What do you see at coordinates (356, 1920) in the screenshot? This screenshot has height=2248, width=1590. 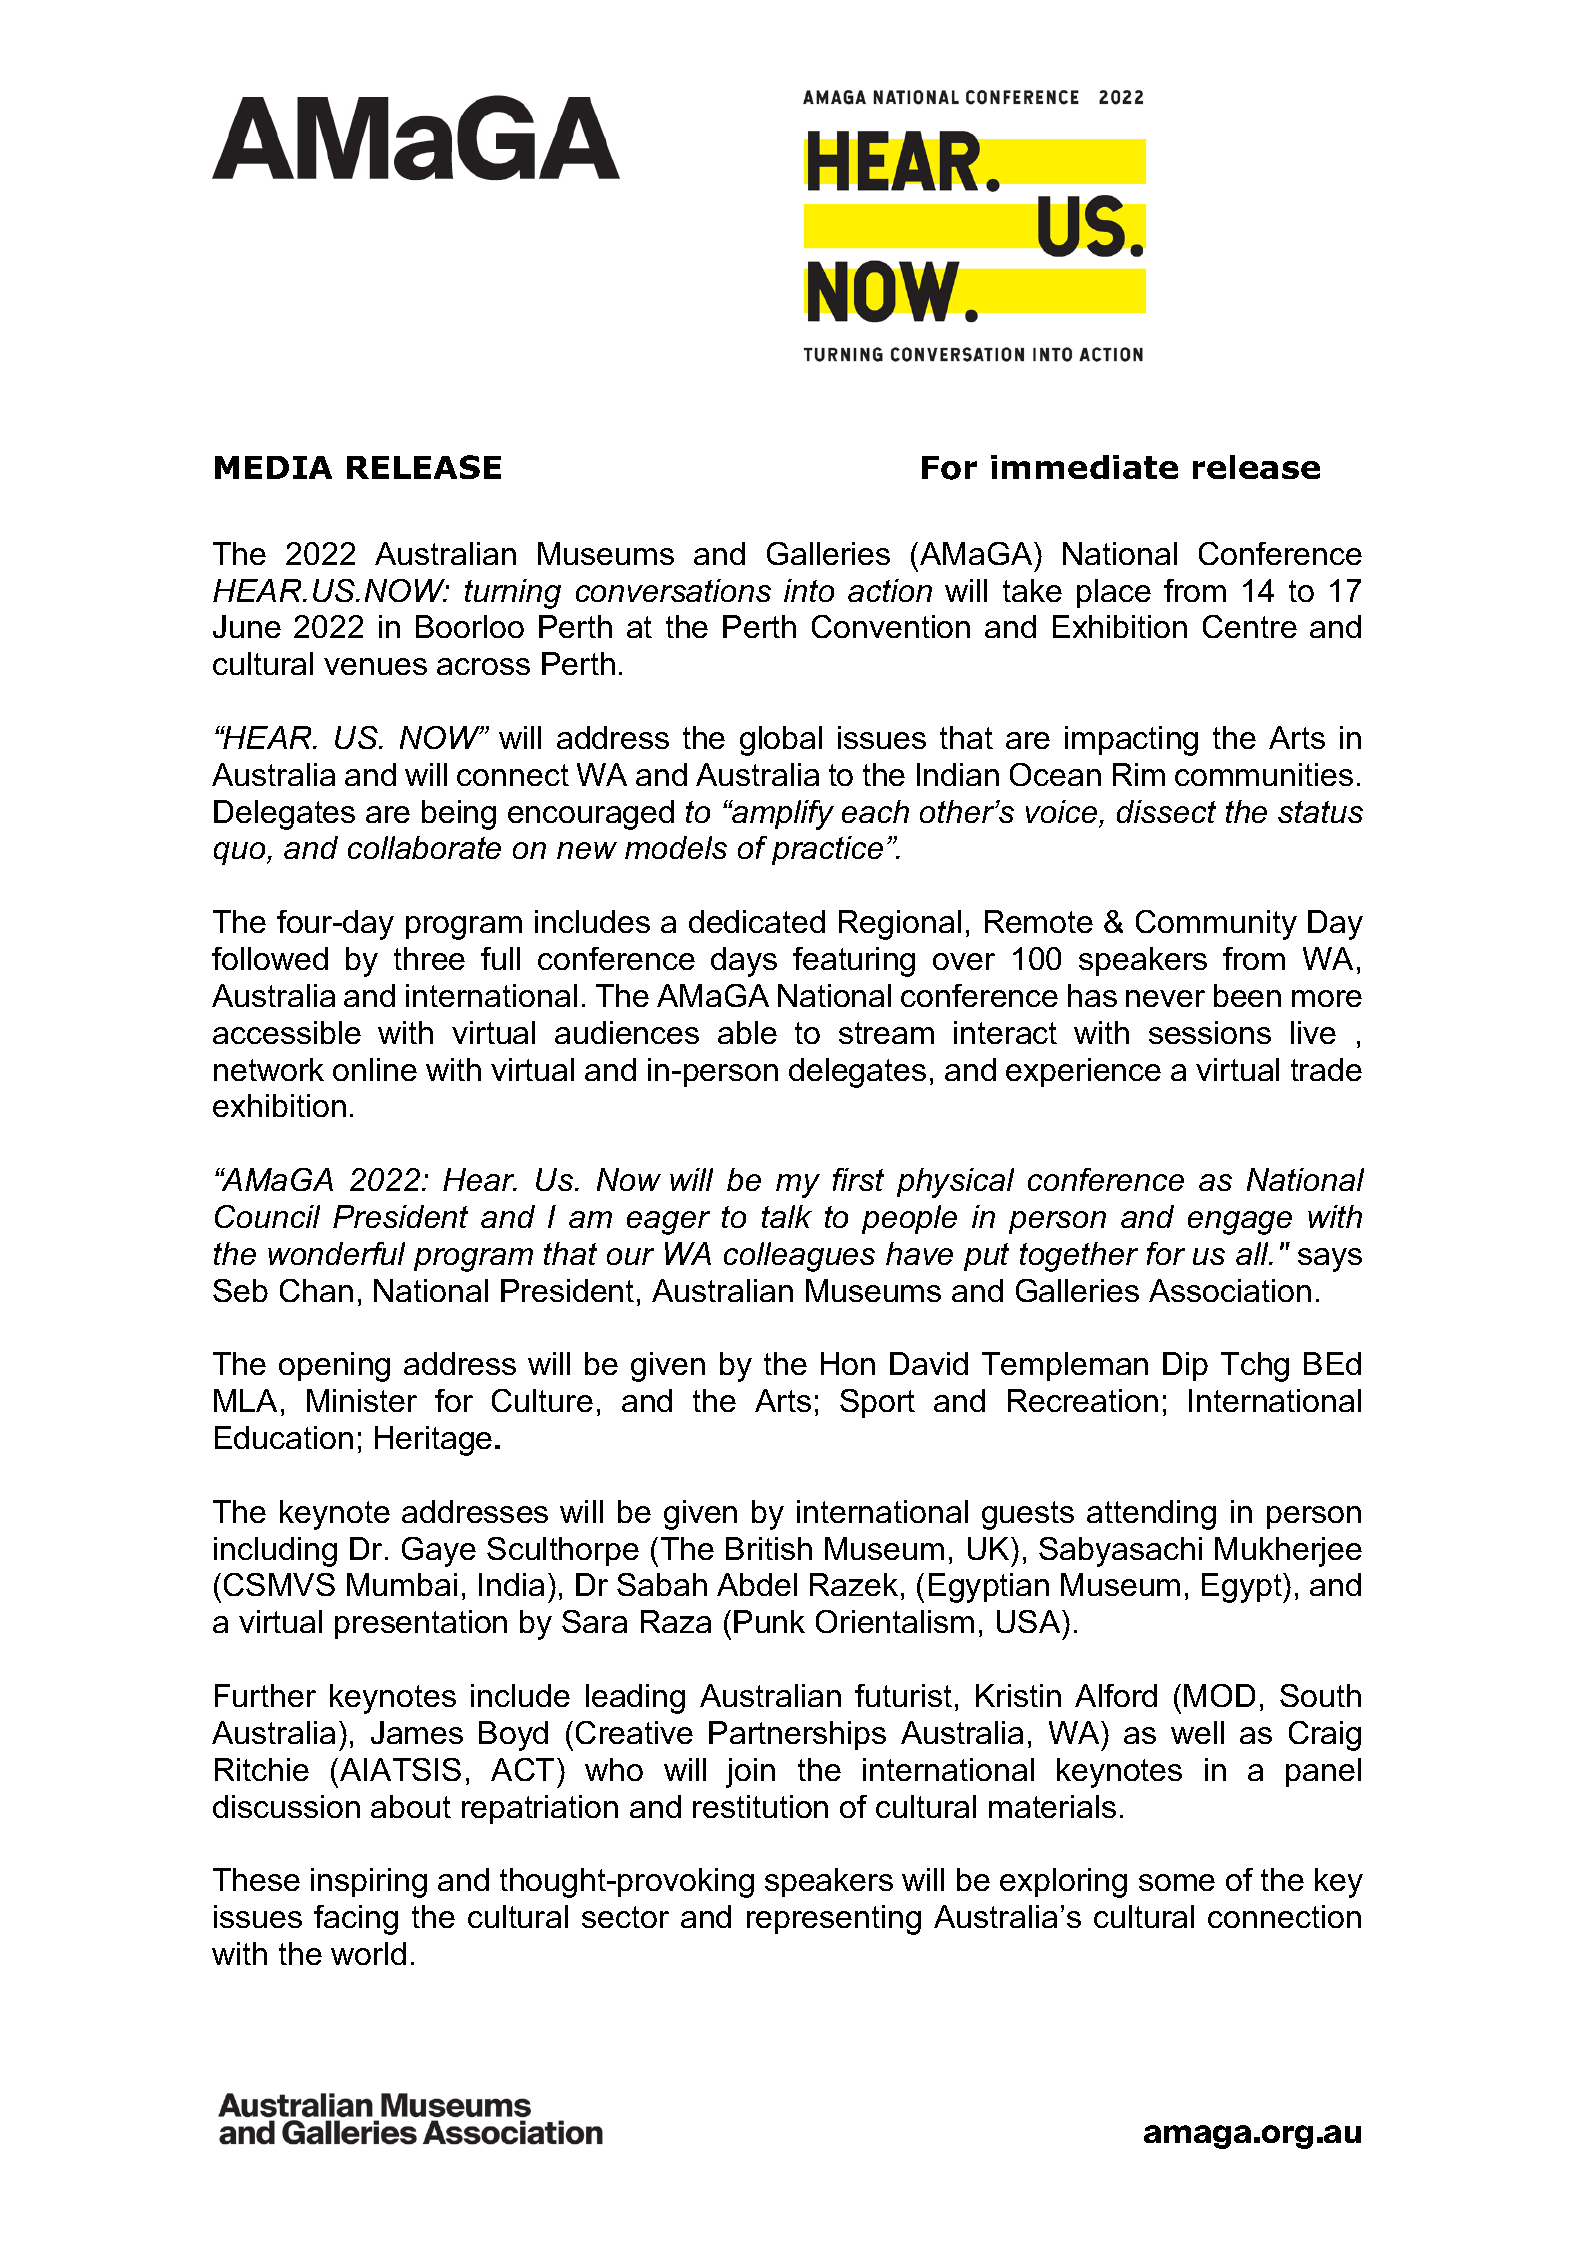 I see `facing` at bounding box center [356, 1920].
